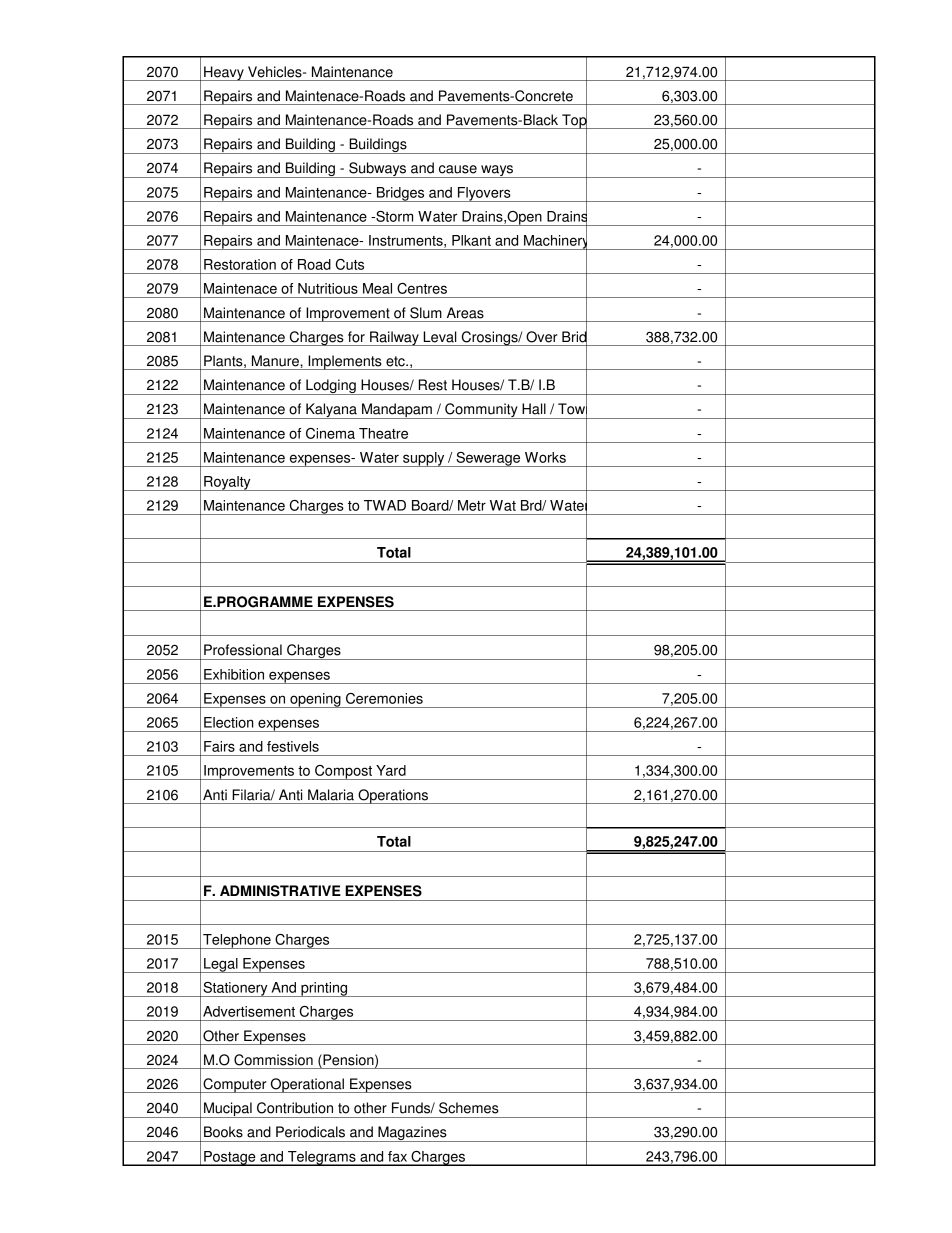 The height and width of the screenshot is (1233, 952). What do you see at coordinates (396, 361) in the screenshot?
I see `etc` at bounding box center [396, 361].
